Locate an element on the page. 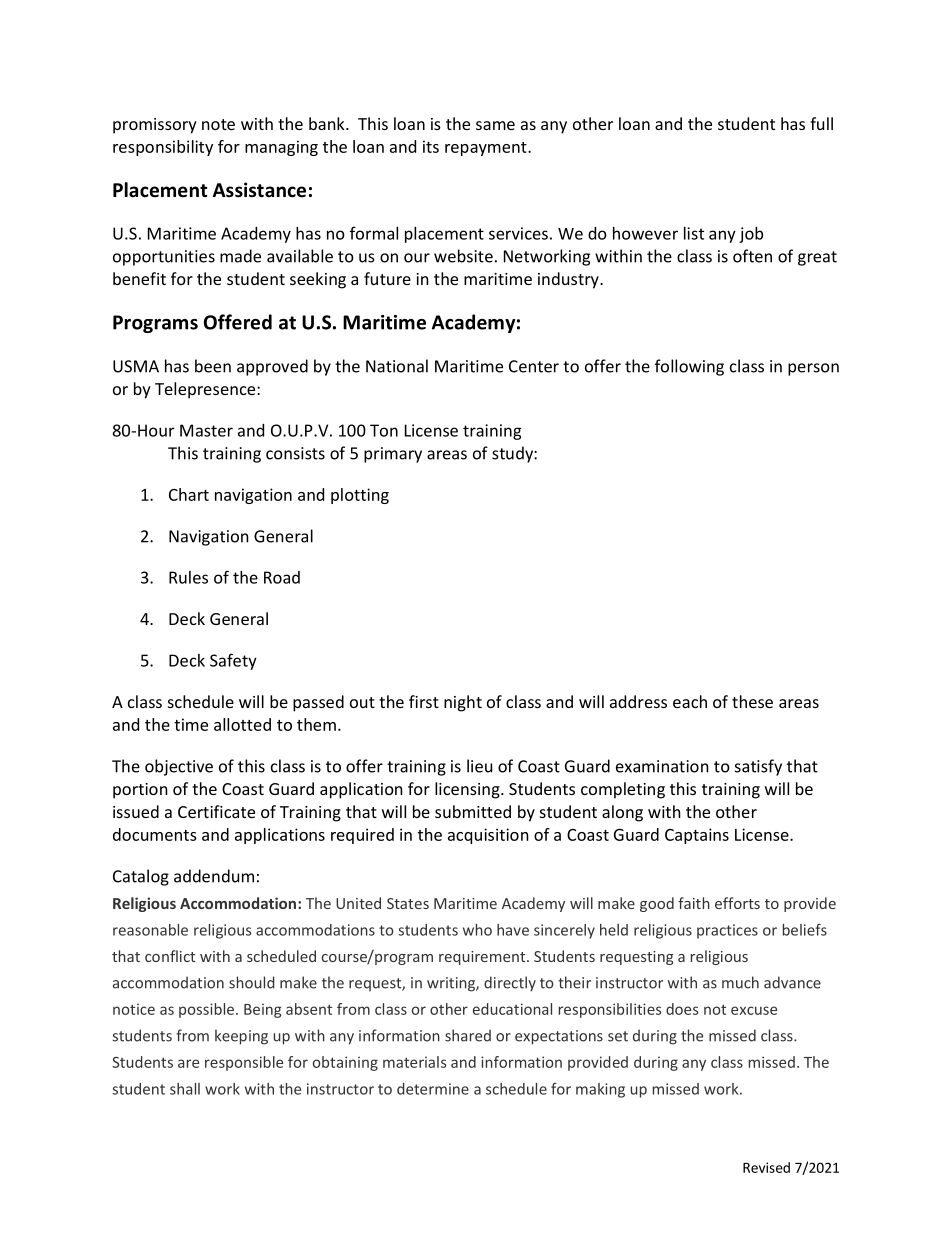 The height and width of the page is (1233, 952). shall is located at coordinates (185, 1089).
